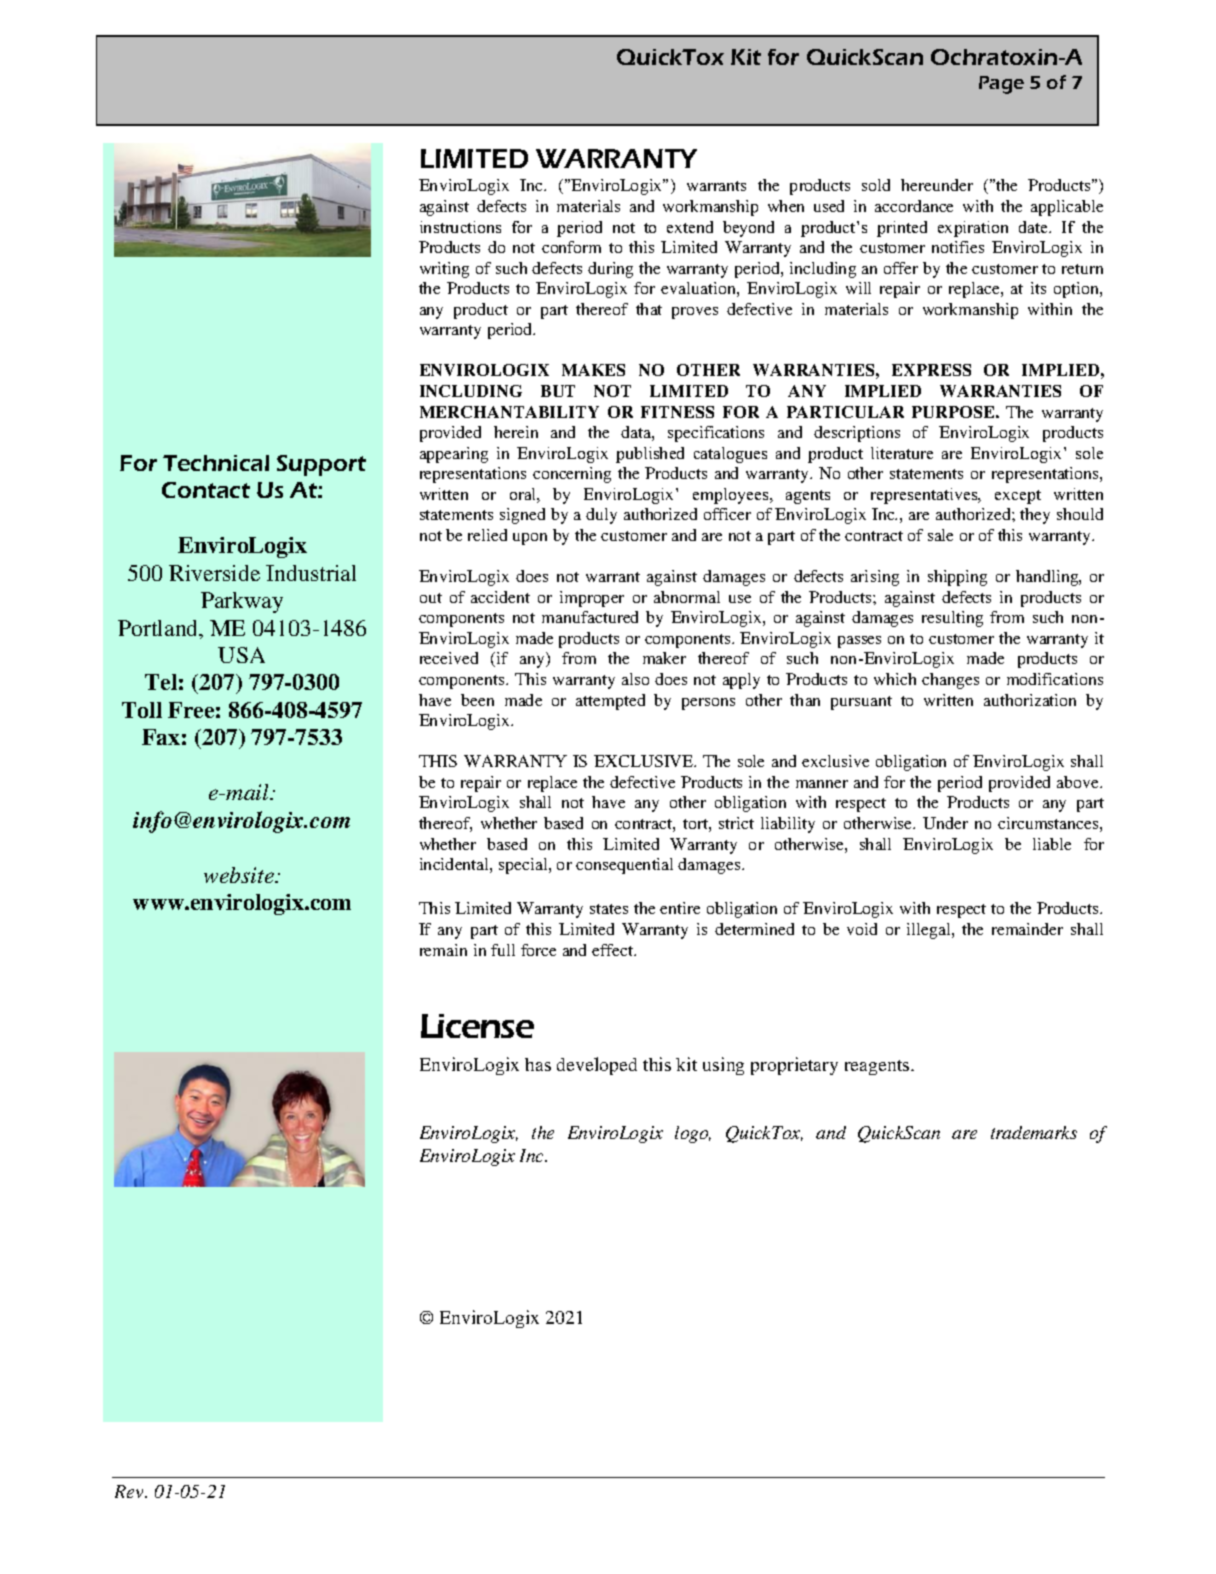 This screenshot has width=1216, height=1574. What do you see at coordinates (1001, 85) in the screenshot?
I see `Page` at bounding box center [1001, 85].
